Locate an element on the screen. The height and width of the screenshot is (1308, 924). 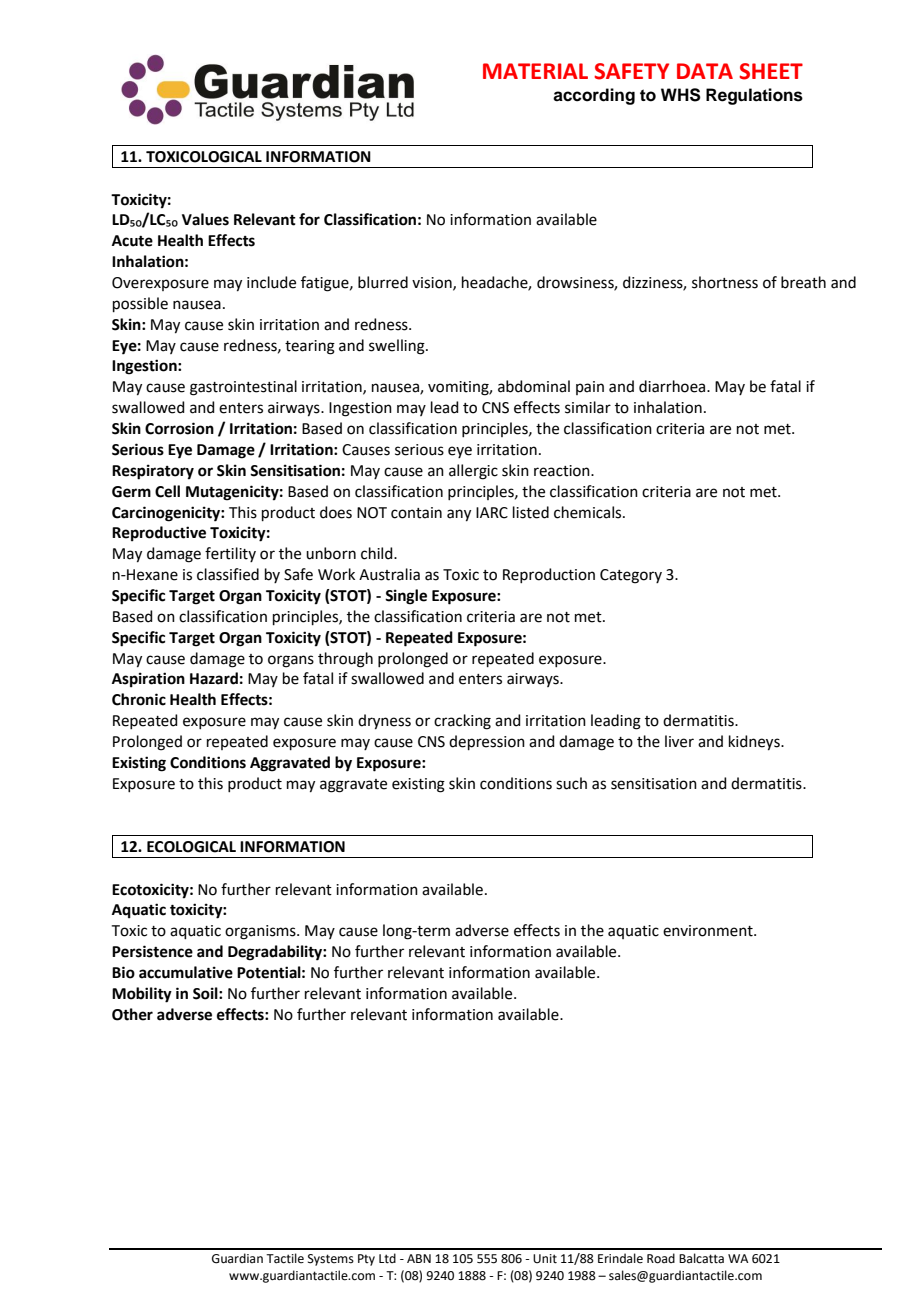
Values is located at coordinates (205, 219).
